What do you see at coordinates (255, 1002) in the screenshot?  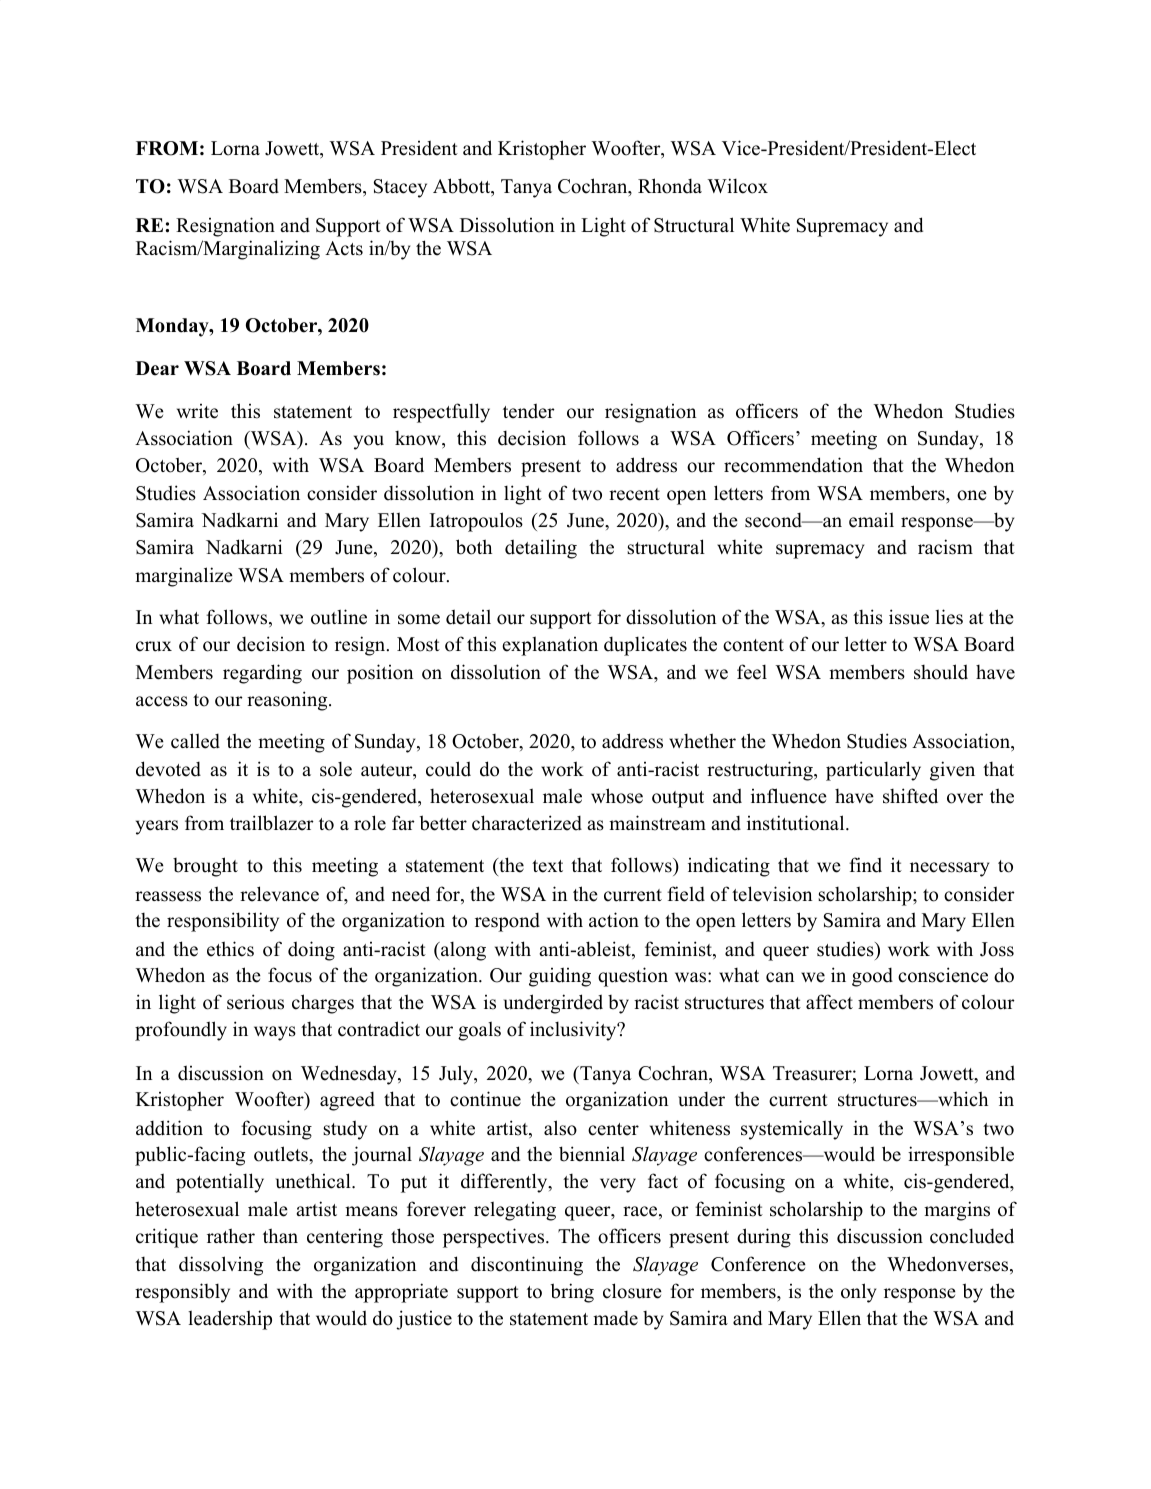 I see `serious` at bounding box center [255, 1002].
